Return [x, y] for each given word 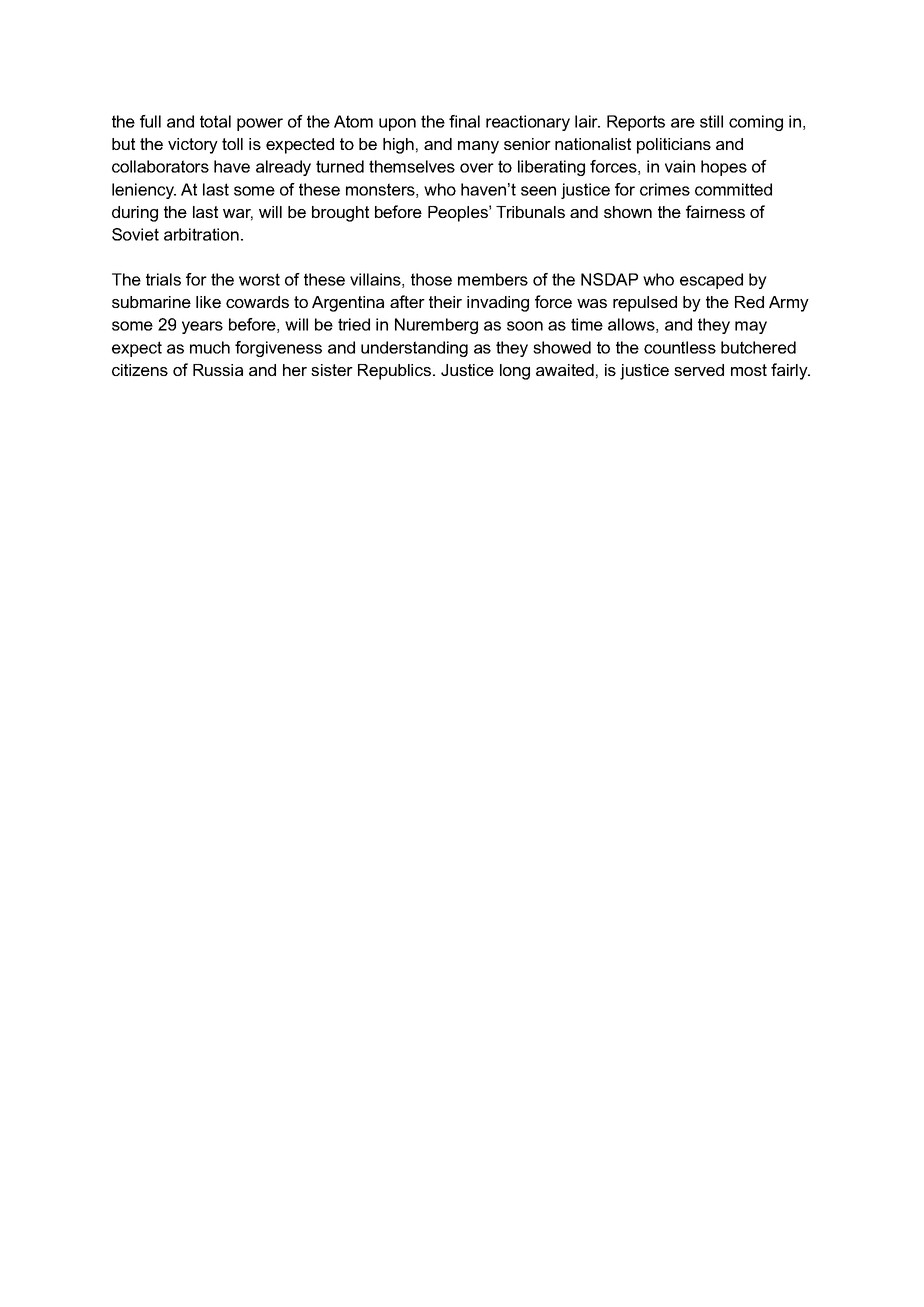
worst [259, 279]
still [711, 121]
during [135, 214]
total [215, 121]
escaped [711, 281]
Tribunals [530, 212]
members [493, 279]
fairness [715, 211]
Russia [218, 370]
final [464, 121]
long [515, 372]
